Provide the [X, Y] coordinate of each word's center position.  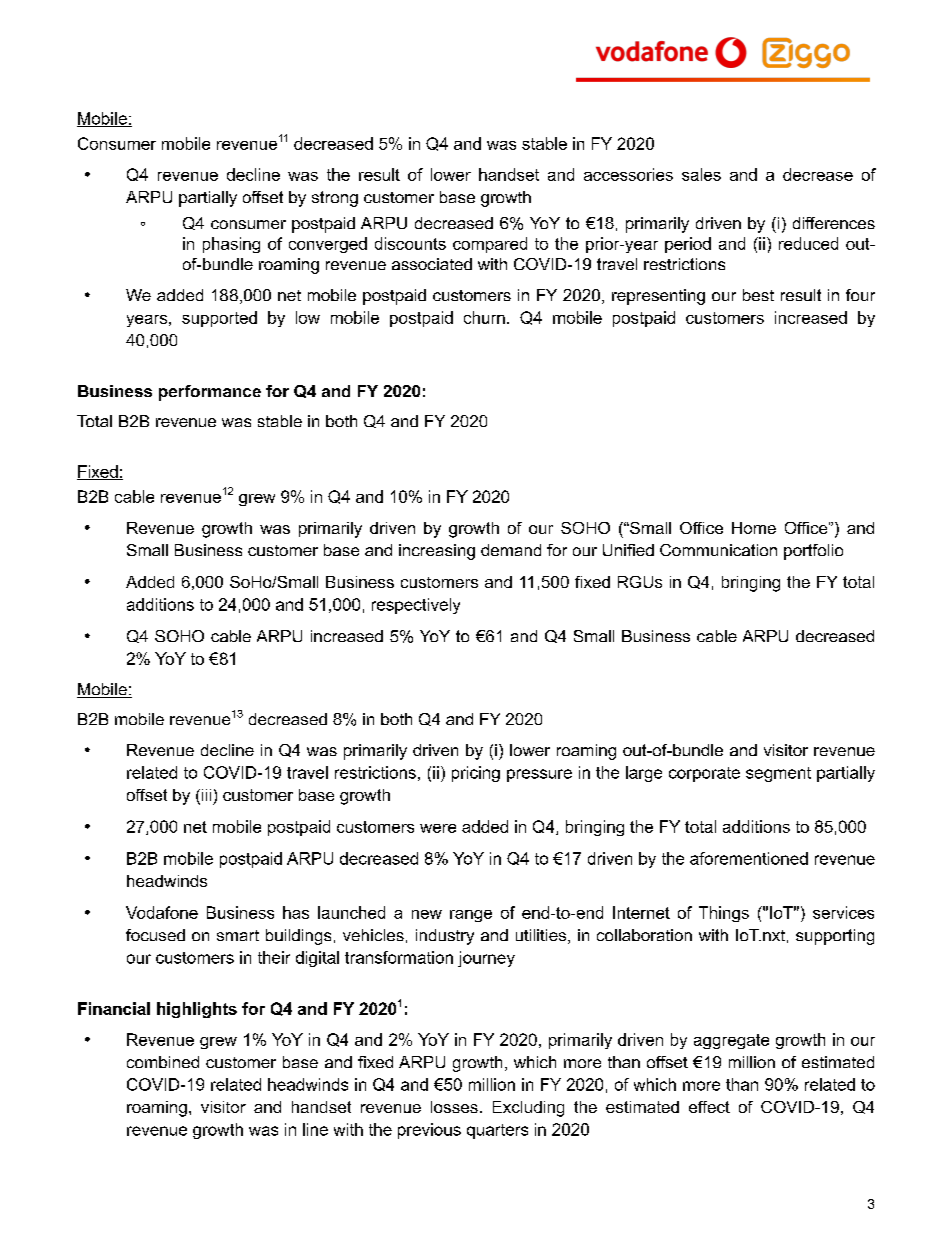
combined [163, 1062]
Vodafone [162, 912]
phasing [231, 245]
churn [484, 317]
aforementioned [749, 858]
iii [205, 795]
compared [490, 245]
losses [454, 1107]
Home [754, 528]
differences [834, 223]
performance [210, 393]
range [471, 916]
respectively [416, 606]
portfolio [813, 552]
